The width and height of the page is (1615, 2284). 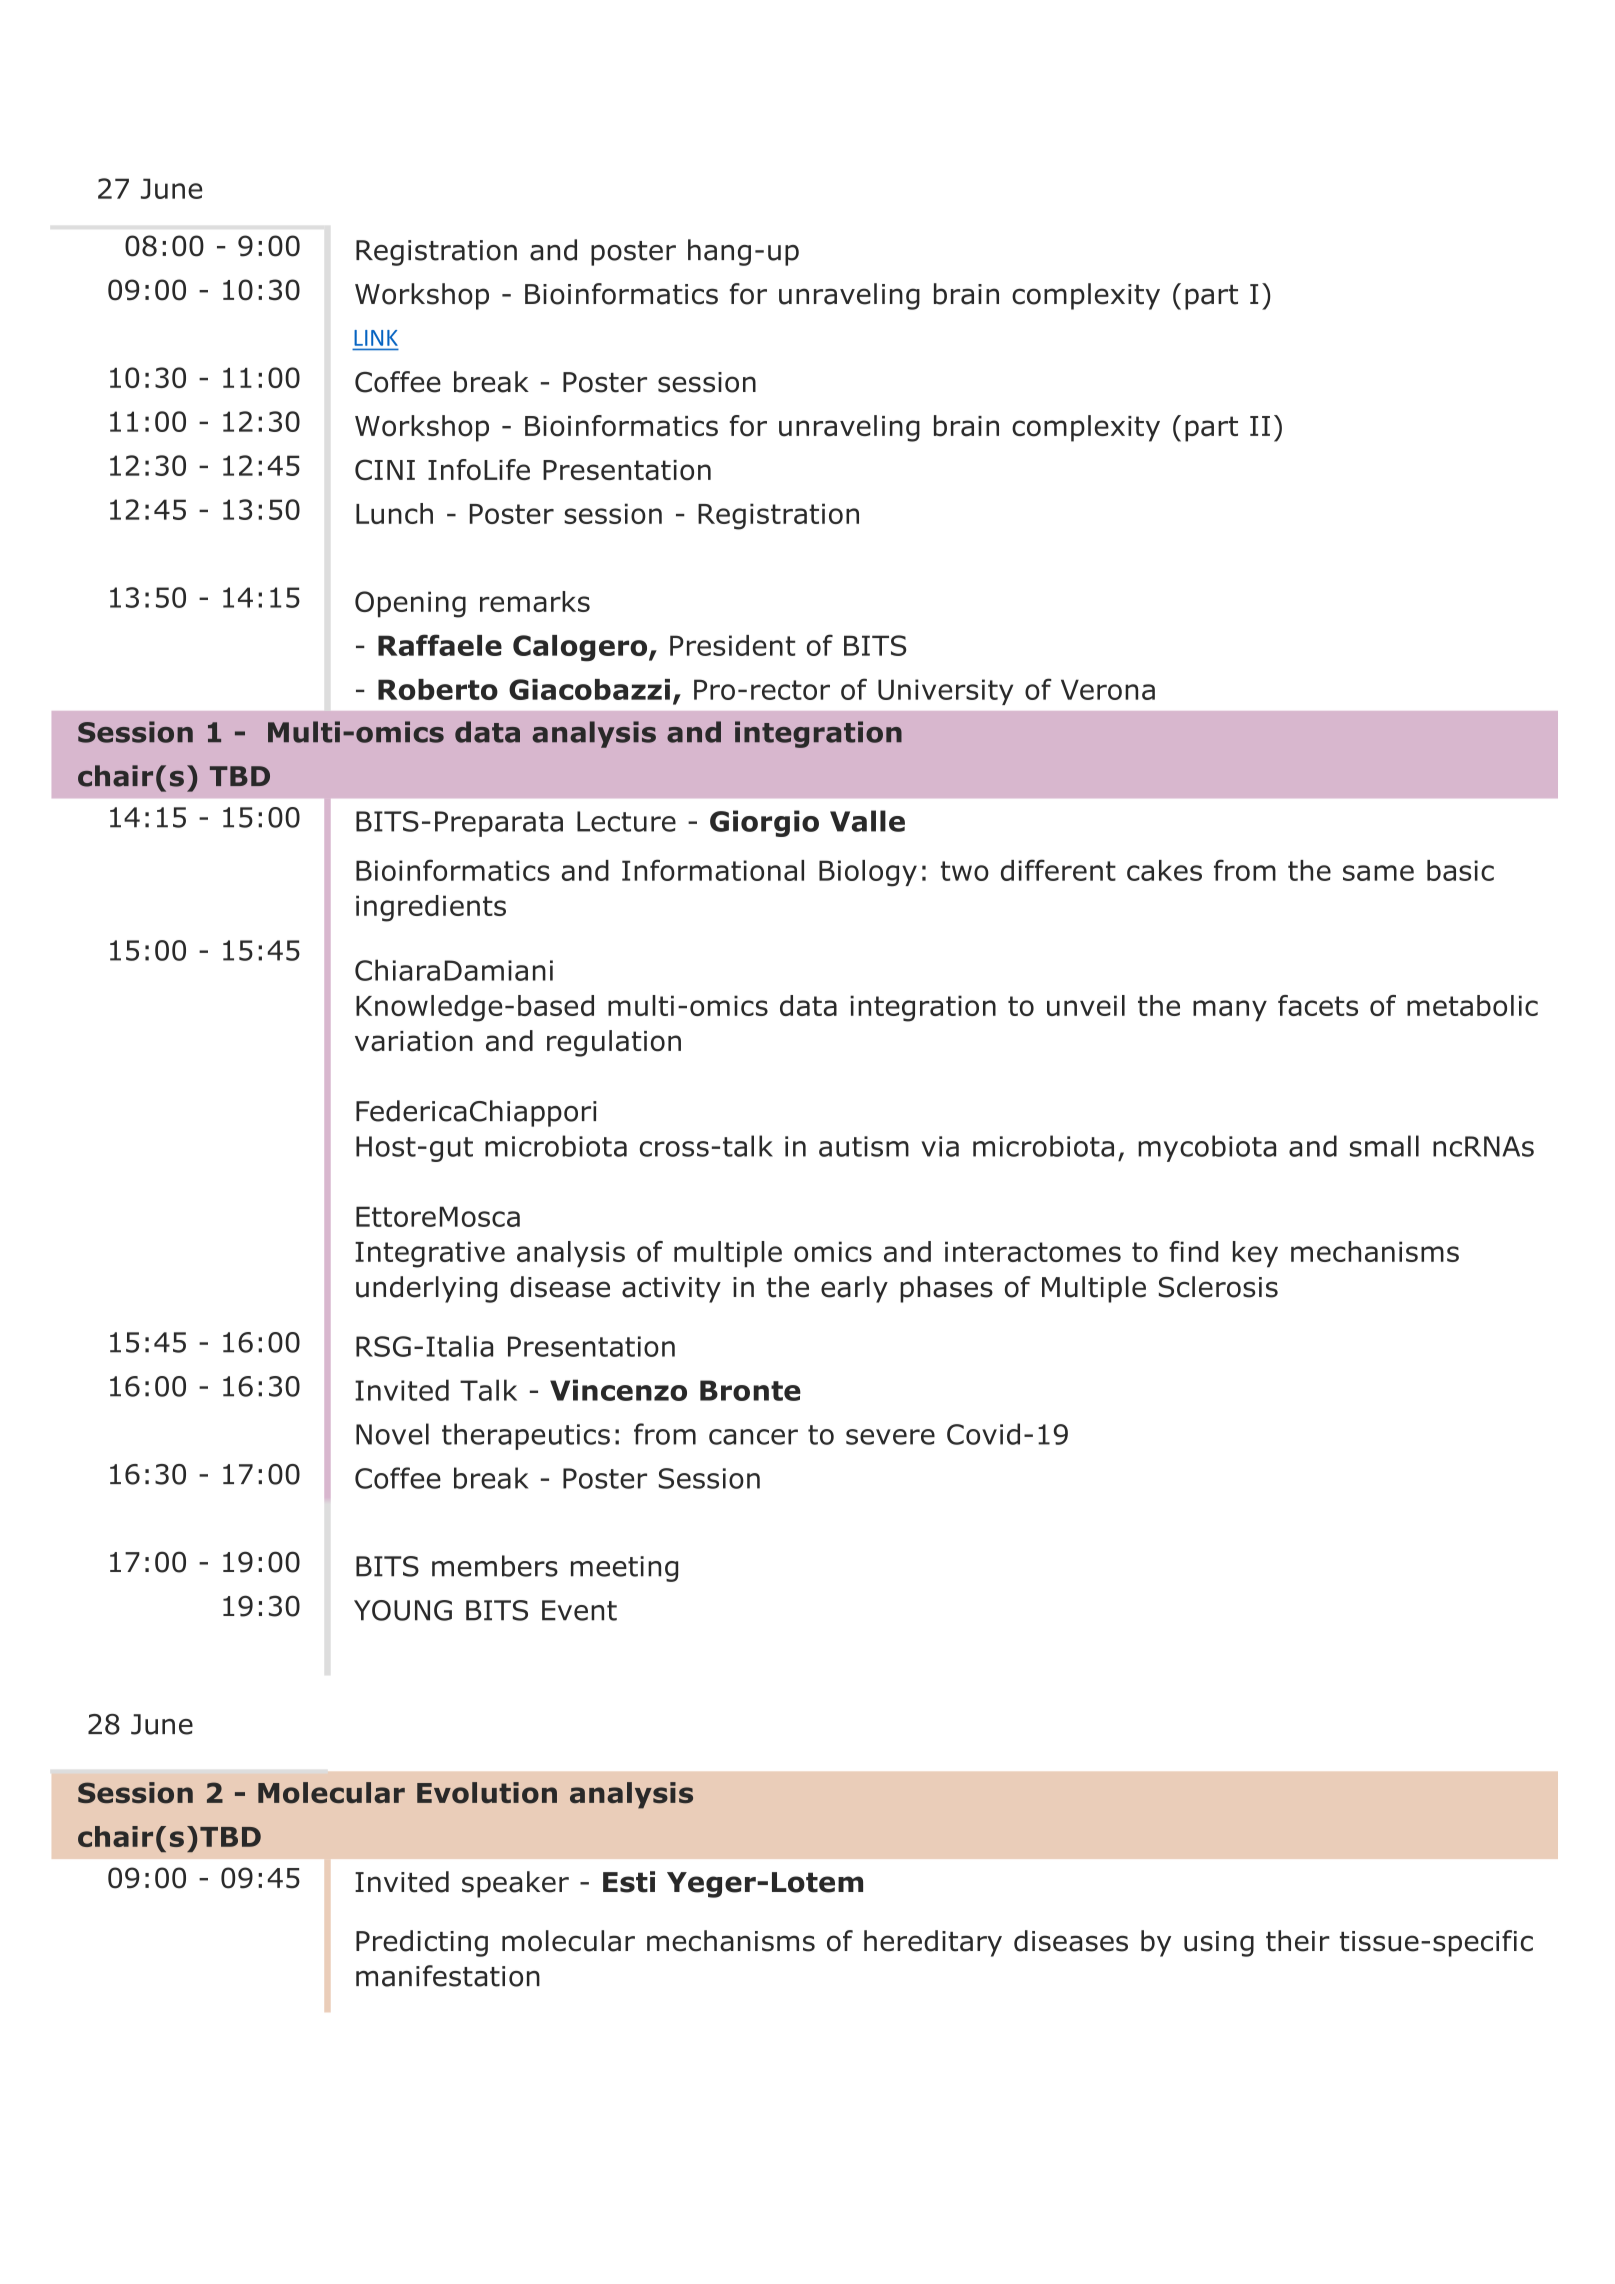 What do you see at coordinates (946, 1289) in the page?
I see `phases` at bounding box center [946, 1289].
